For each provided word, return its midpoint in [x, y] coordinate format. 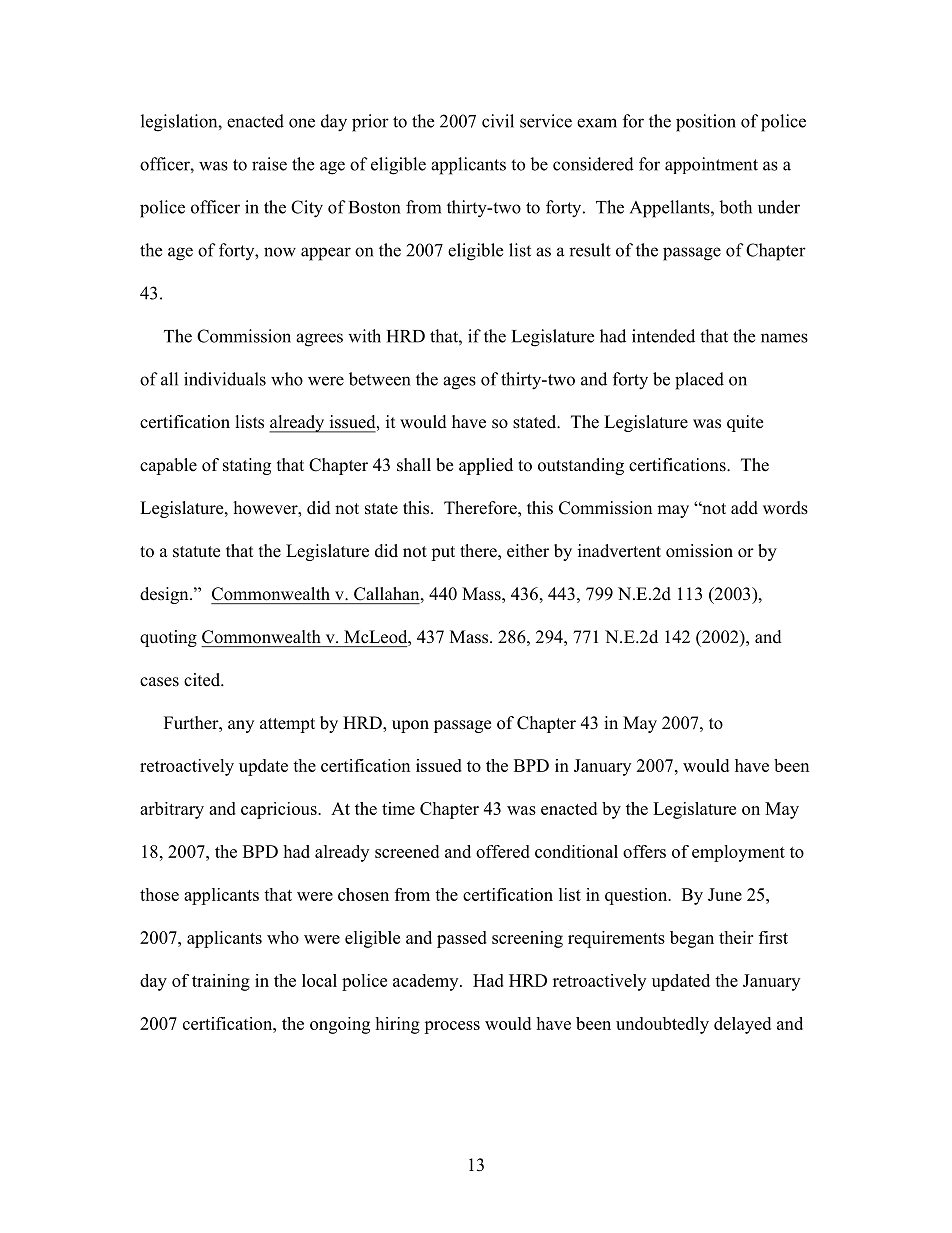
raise [269, 164]
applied [486, 466]
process [452, 1027]
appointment [711, 165]
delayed [742, 1025]
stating [247, 466]
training [221, 982]
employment [738, 853]
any [241, 726]
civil [498, 121]
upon [410, 726]
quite [745, 423]
